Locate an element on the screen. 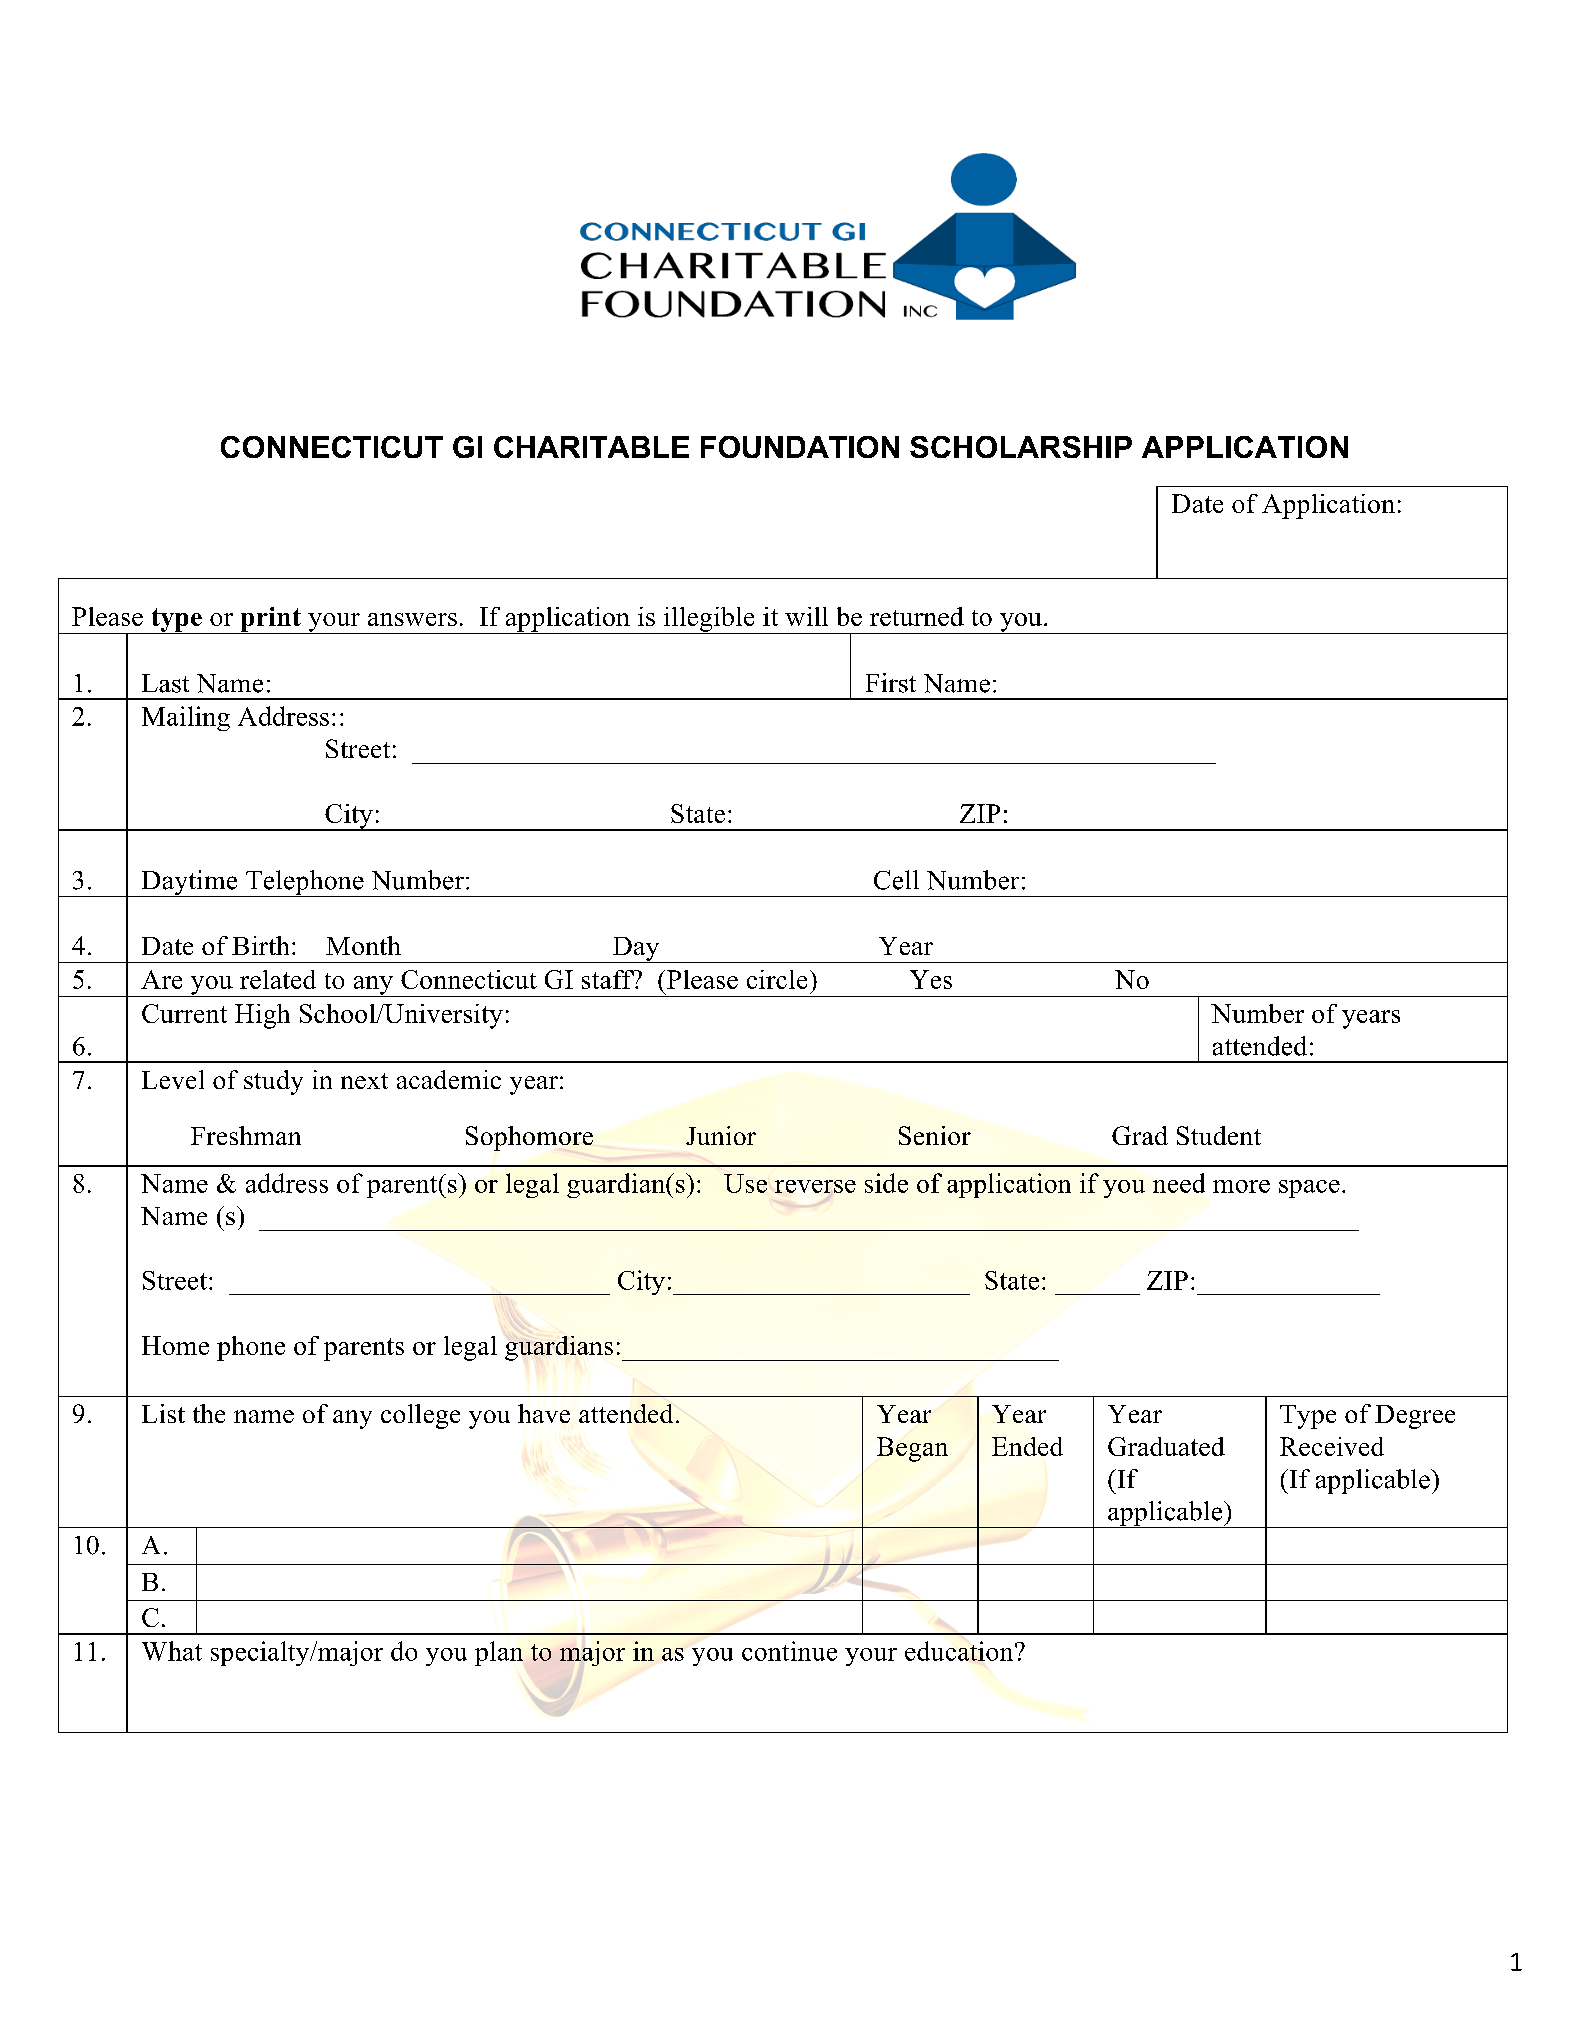  continue is located at coordinates (789, 1651).
